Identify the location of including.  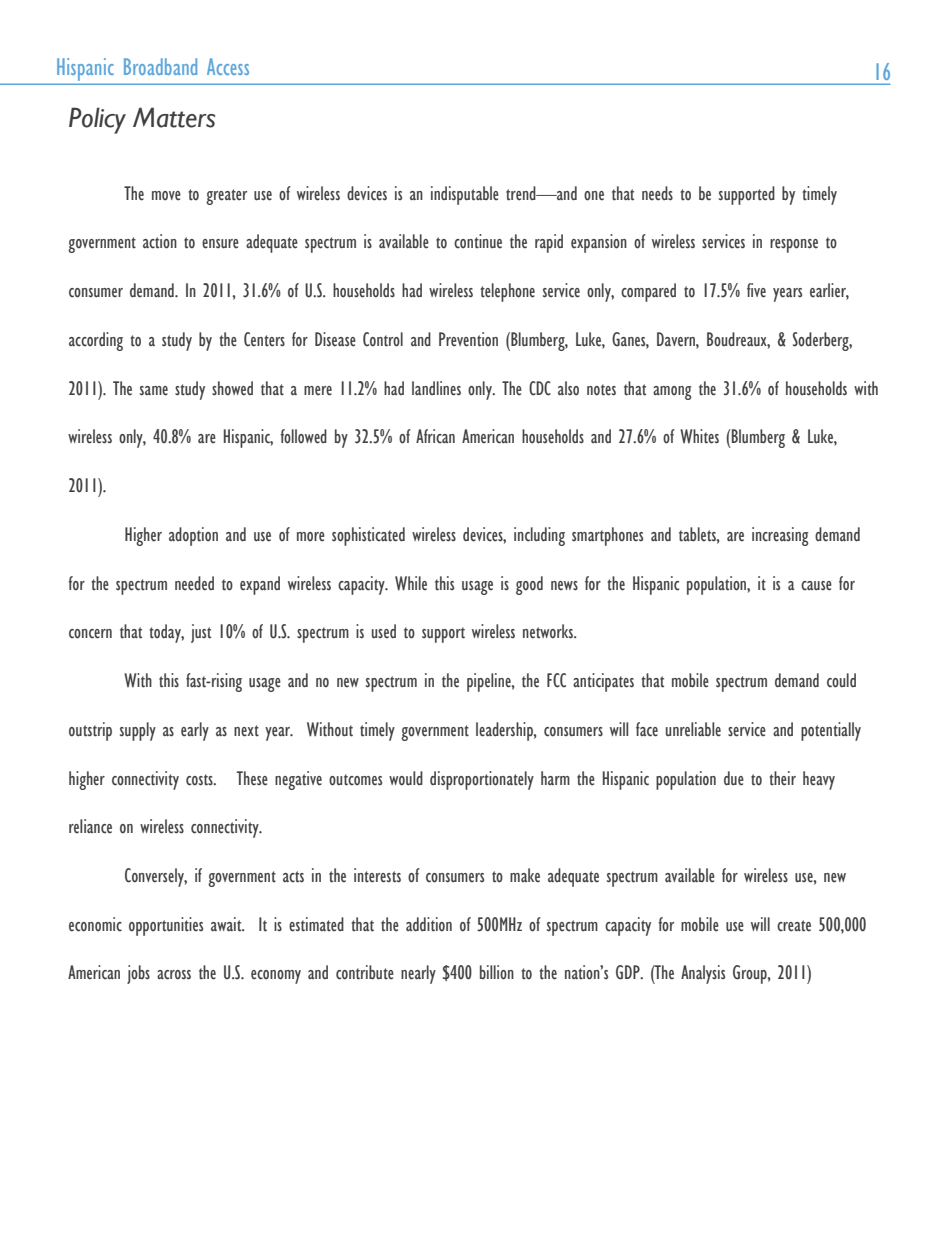
(539, 536).
